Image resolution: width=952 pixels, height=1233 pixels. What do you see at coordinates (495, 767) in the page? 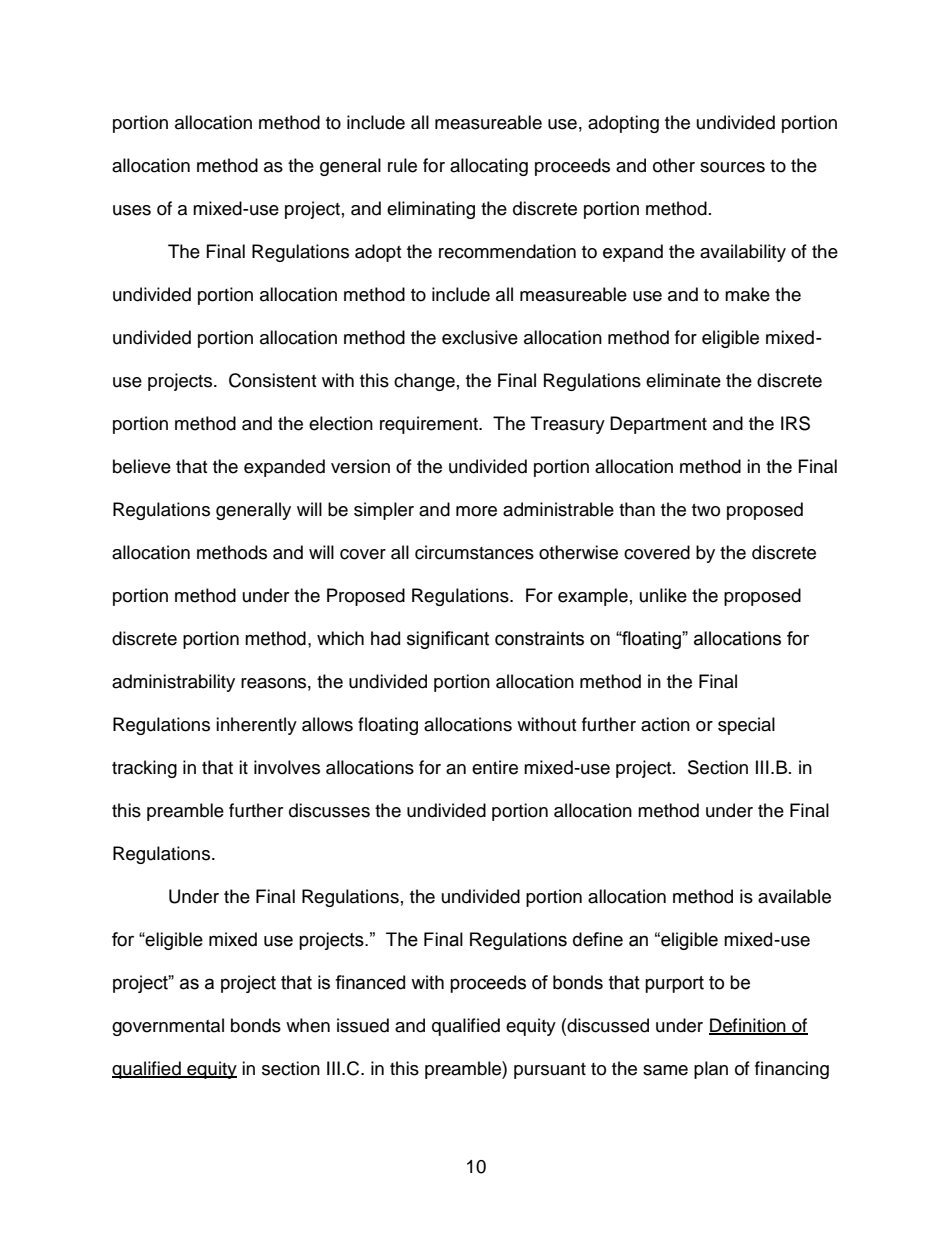
I see `entire` at bounding box center [495, 767].
